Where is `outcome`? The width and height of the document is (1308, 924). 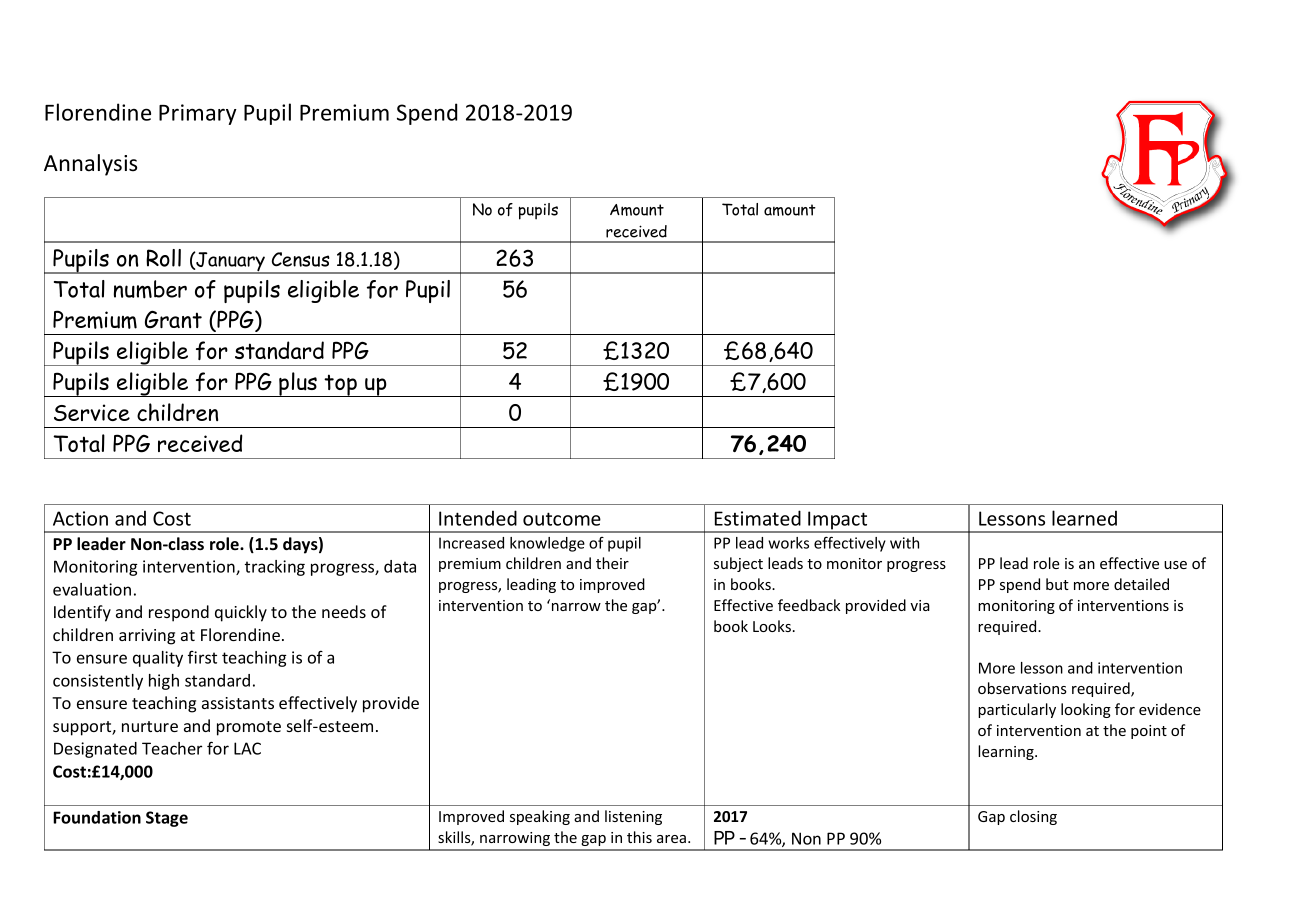
outcome is located at coordinates (562, 519).
